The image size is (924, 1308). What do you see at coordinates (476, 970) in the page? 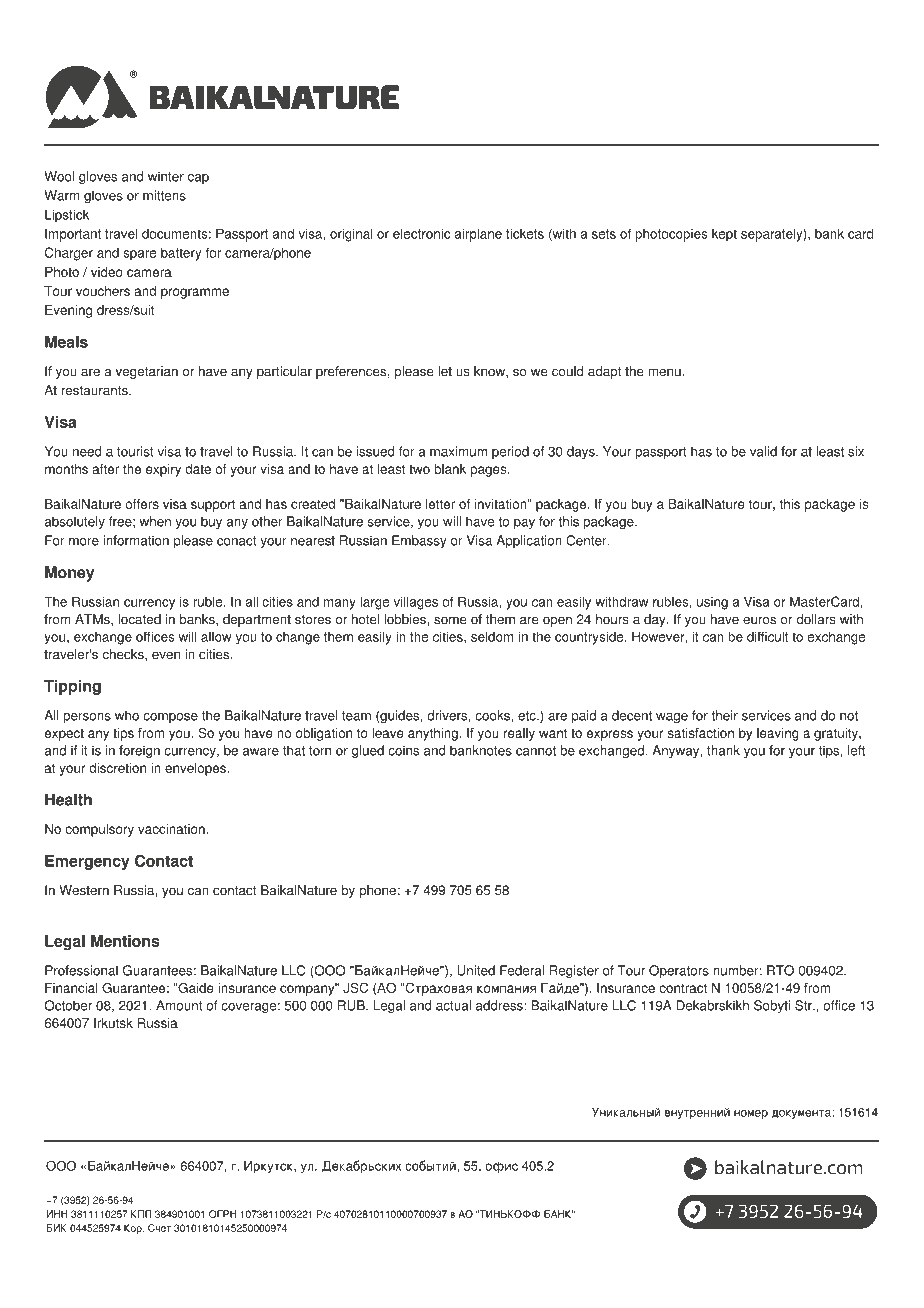
I see `United` at bounding box center [476, 970].
